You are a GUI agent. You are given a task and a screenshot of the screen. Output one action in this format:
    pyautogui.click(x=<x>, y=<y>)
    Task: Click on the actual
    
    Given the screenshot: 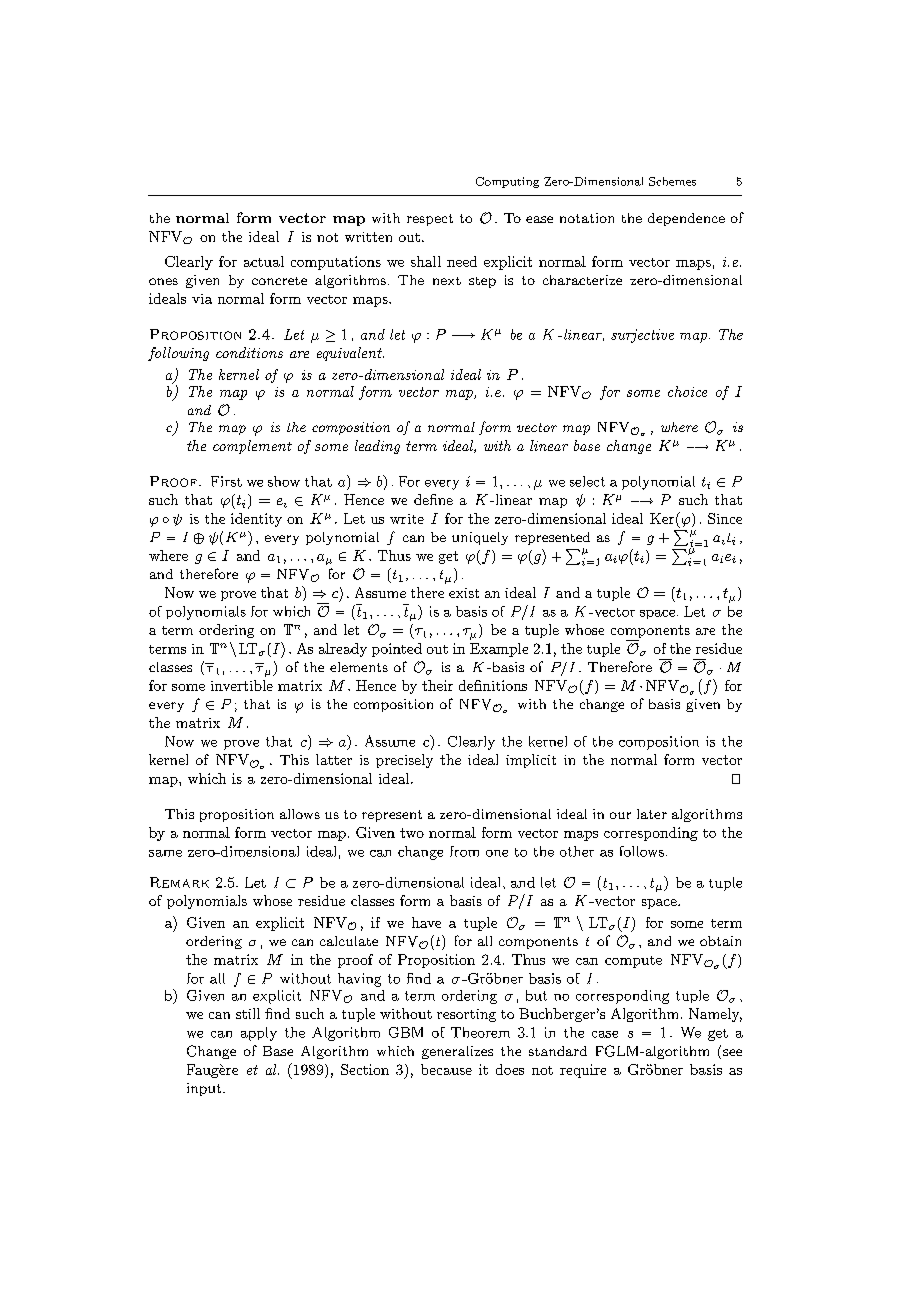 What is the action you would take?
    pyautogui.click(x=264, y=261)
